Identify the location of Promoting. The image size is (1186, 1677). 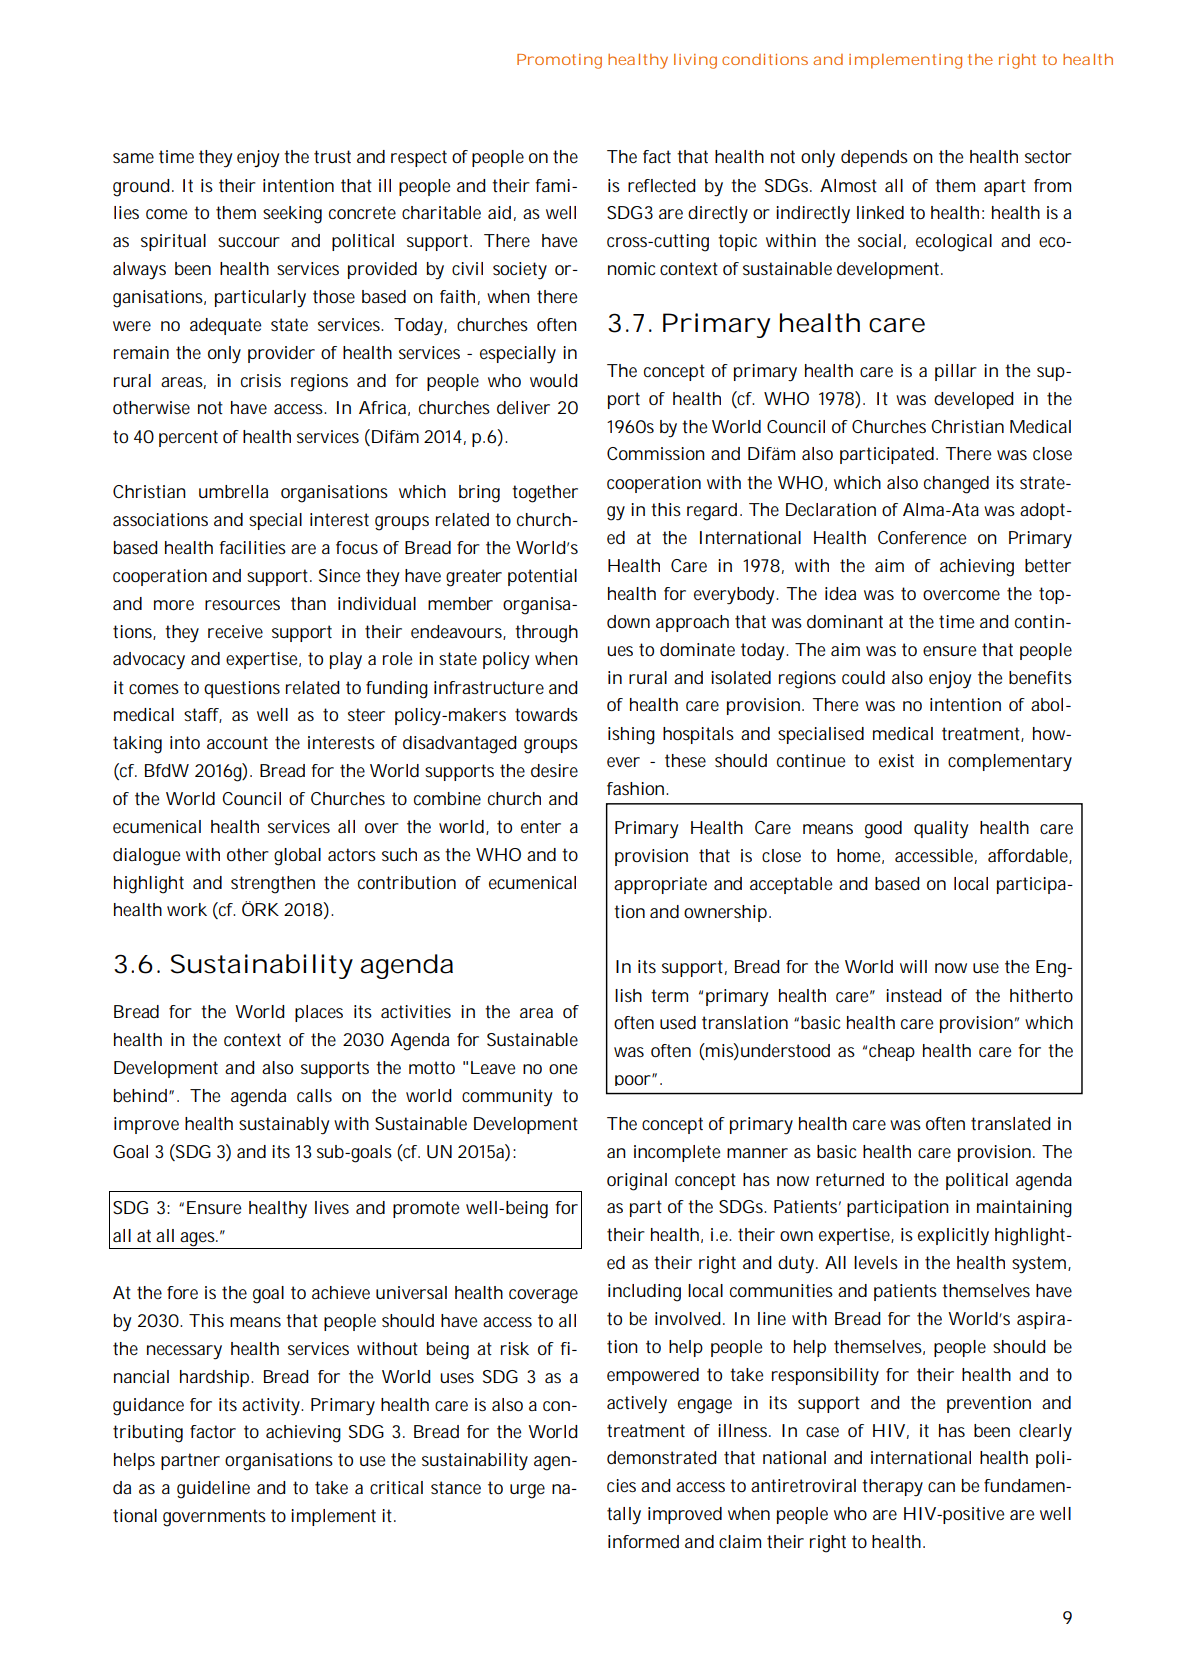
(559, 61).
